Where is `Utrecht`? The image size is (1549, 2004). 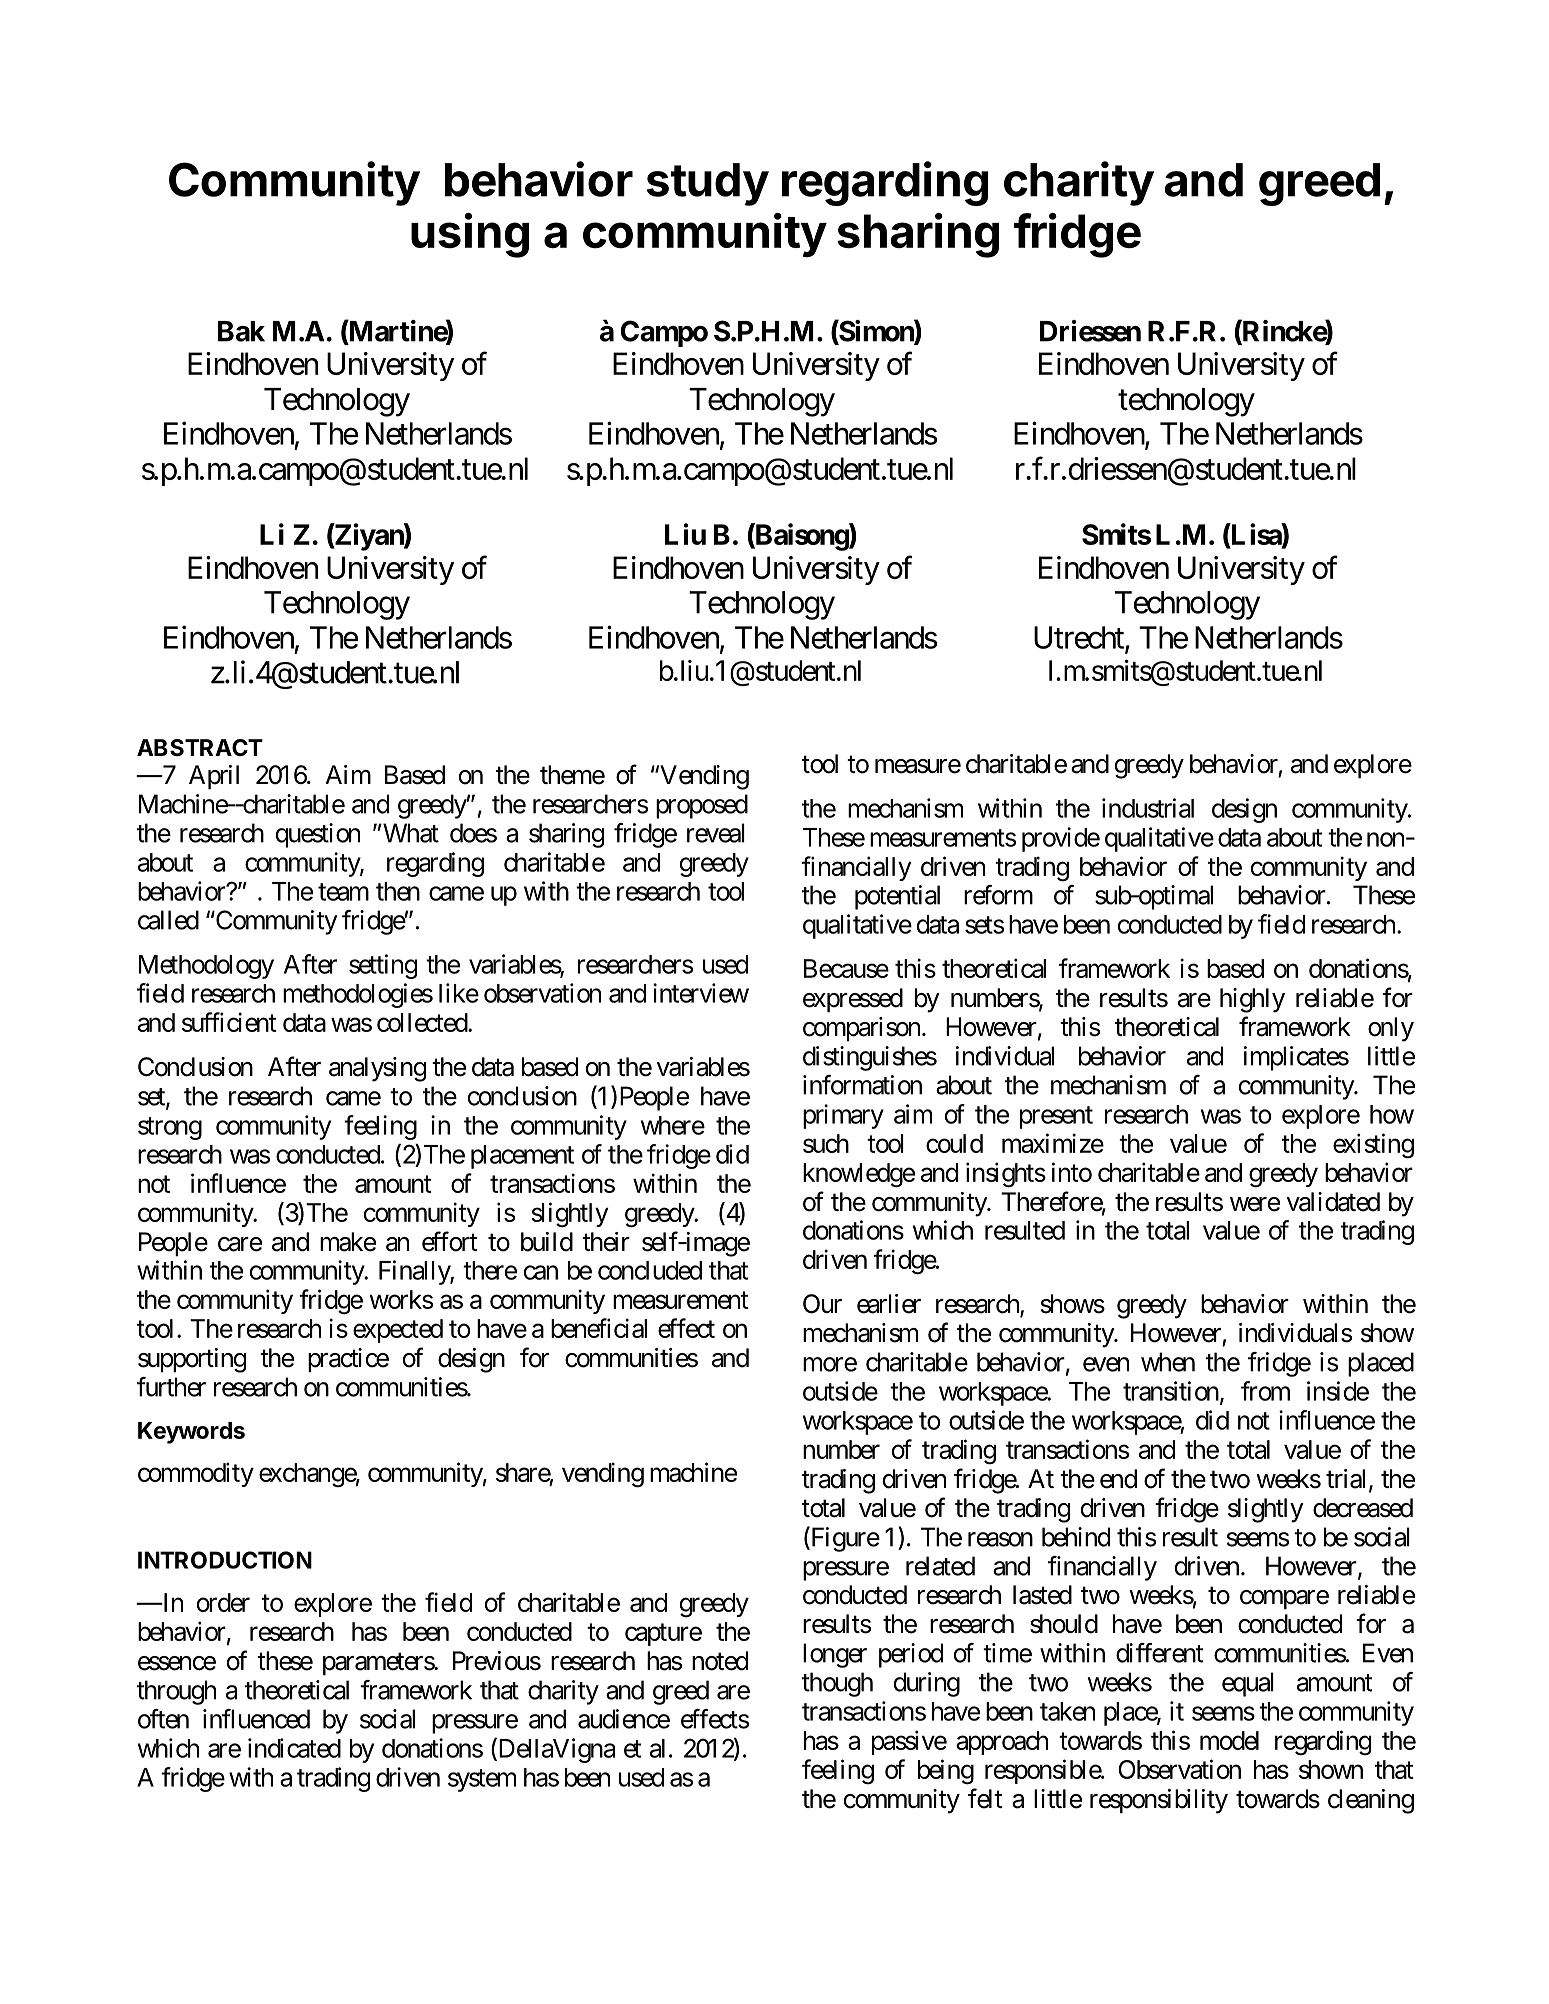
Utrecht is located at coordinates (1080, 638).
